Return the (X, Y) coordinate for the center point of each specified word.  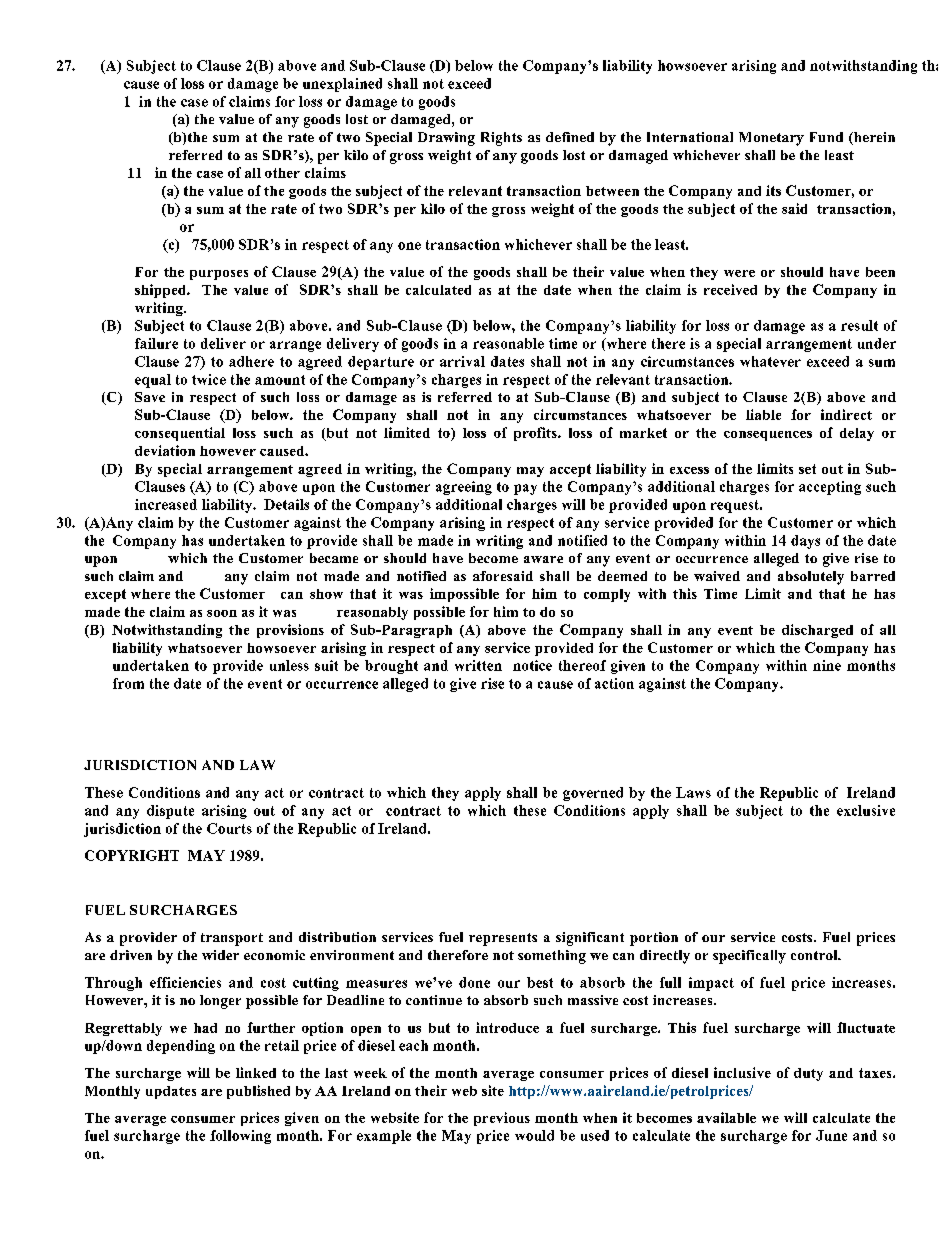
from (128, 683)
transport (232, 939)
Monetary (771, 139)
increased (166, 504)
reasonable (508, 343)
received (730, 289)
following (240, 1137)
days (805, 542)
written (478, 665)
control (815, 955)
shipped (161, 291)
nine (827, 665)
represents (503, 939)
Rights (501, 139)
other (282, 173)
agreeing (464, 488)
